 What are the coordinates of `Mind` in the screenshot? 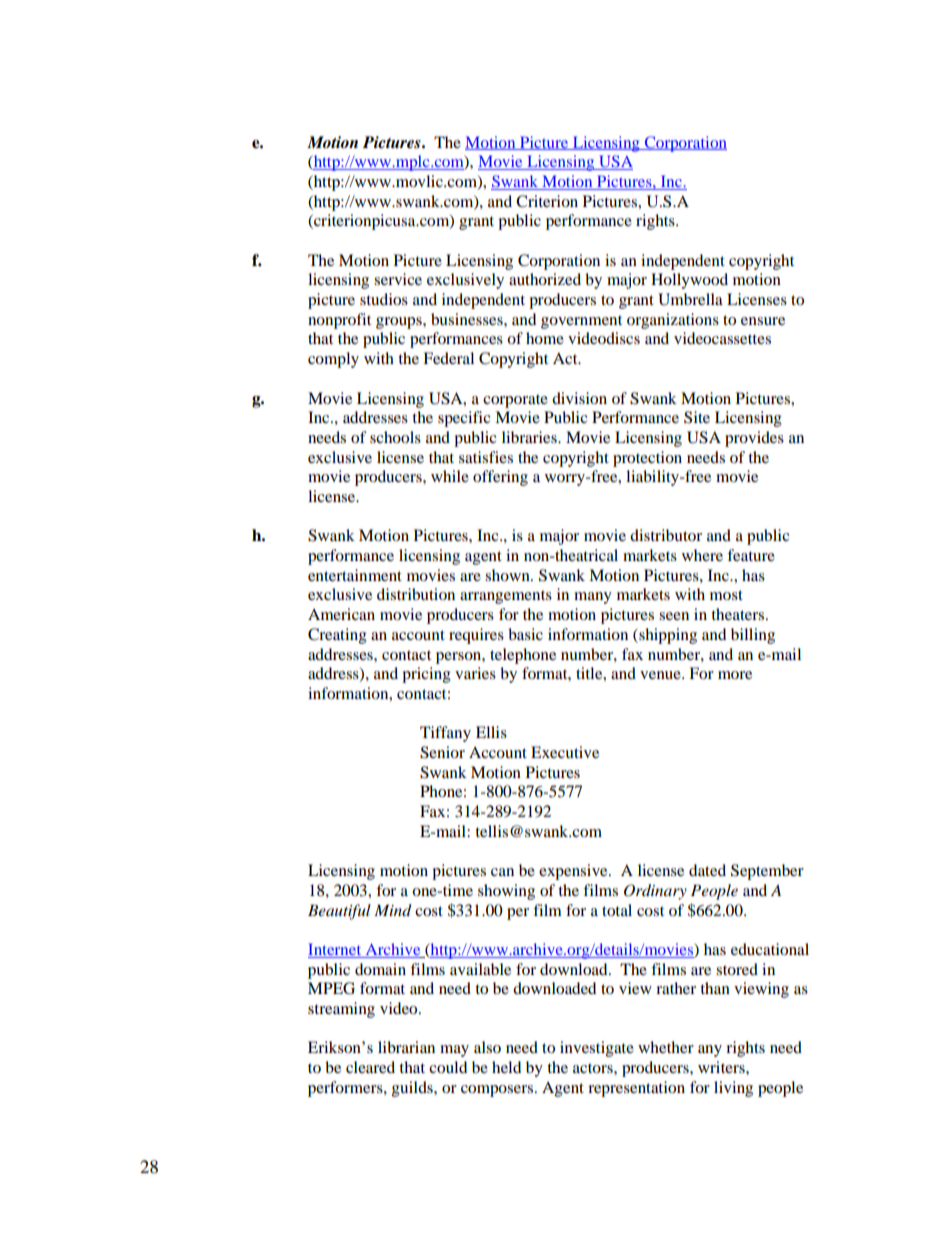 It's located at (393, 910).
